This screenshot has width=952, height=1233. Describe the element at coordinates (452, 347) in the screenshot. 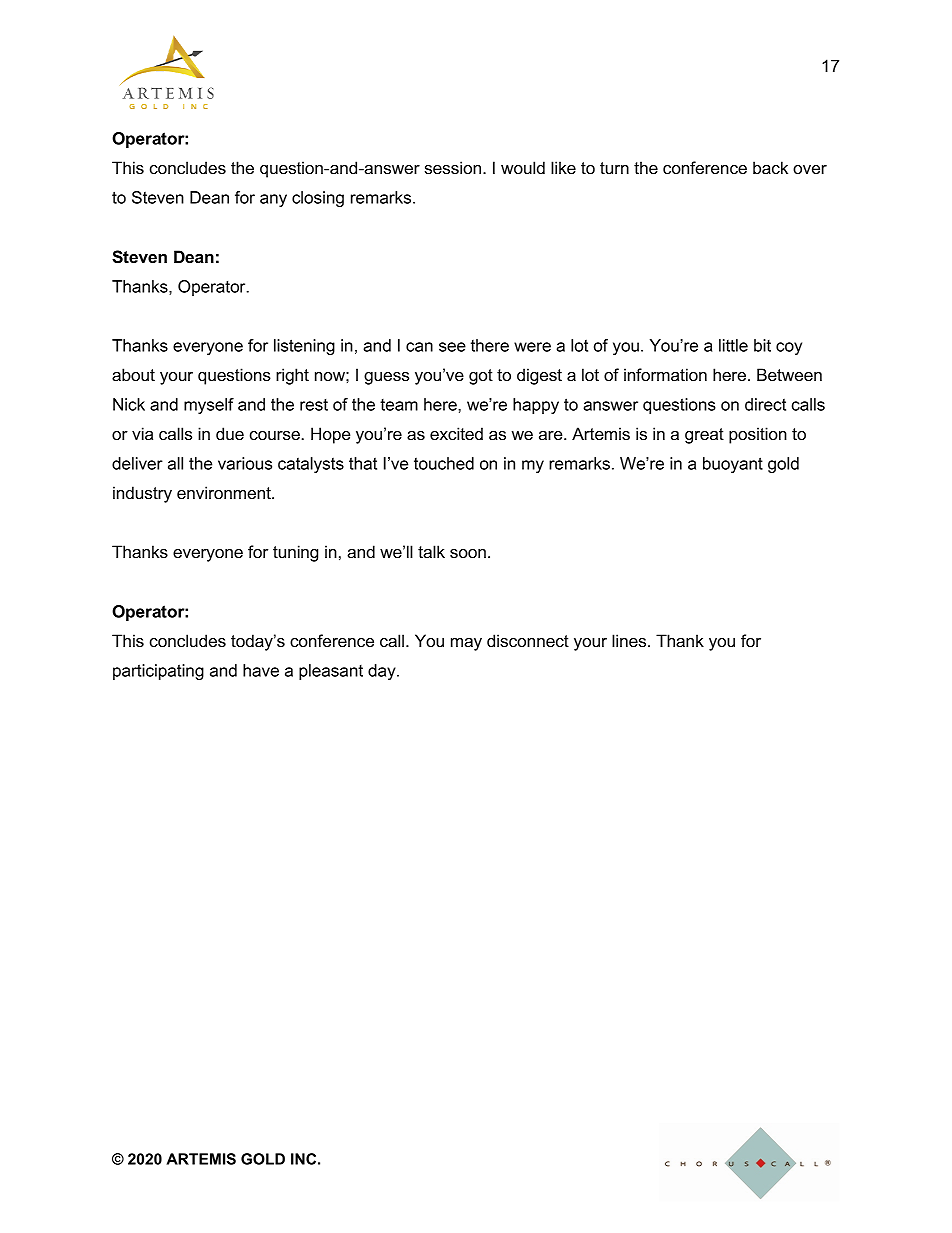

I see `see` at that location.
